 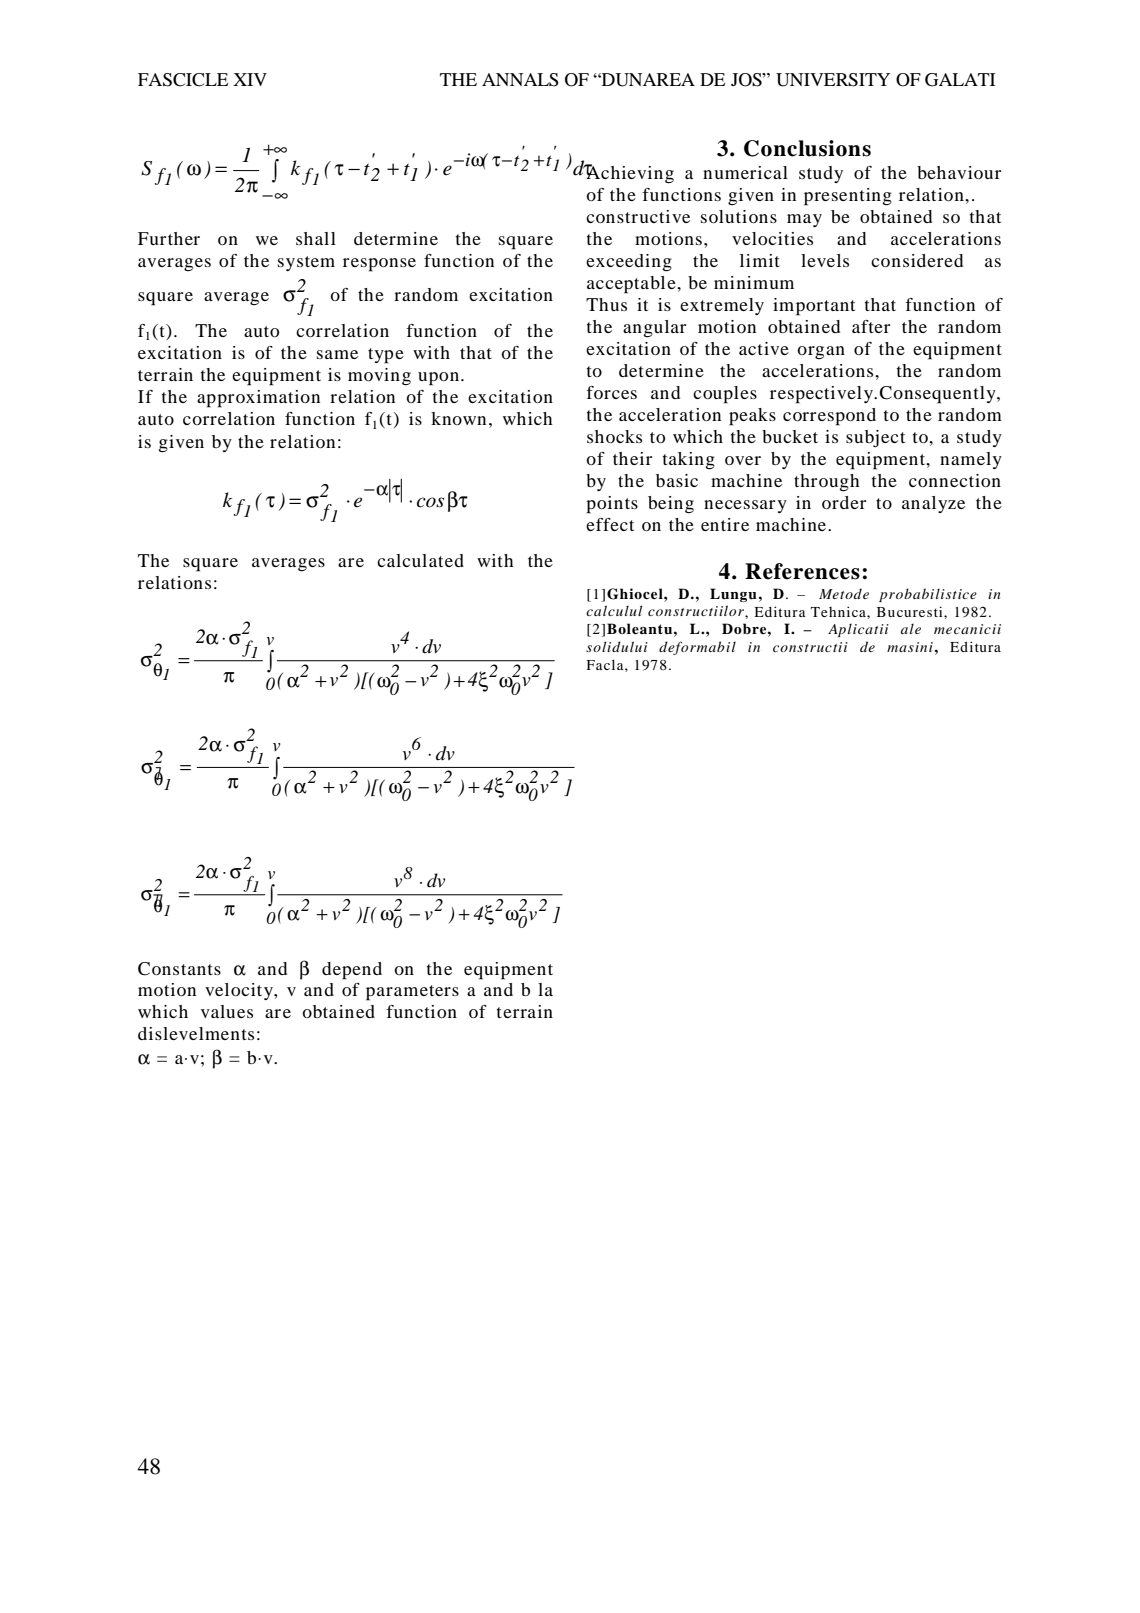 I want to click on ANNALS, so click(x=520, y=80).
